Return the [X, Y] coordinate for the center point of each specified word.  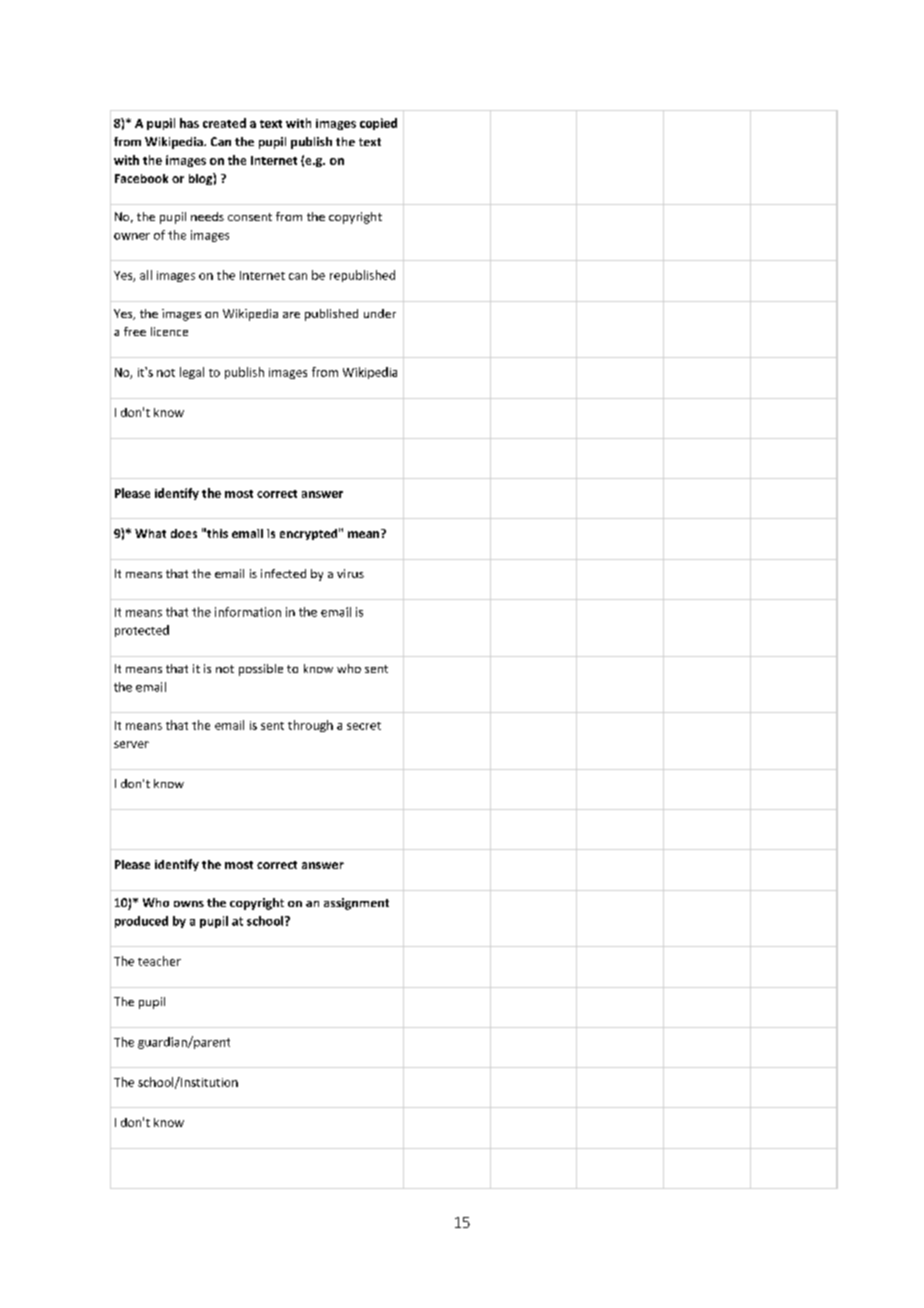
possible [261, 670]
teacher [159, 961]
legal [192, 373]
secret [364, 726]
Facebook [141, 178]
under [380, 313]
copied [378, 124]
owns [189, 904]
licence [169, 331]
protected [142, 631]
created [224, 123]
